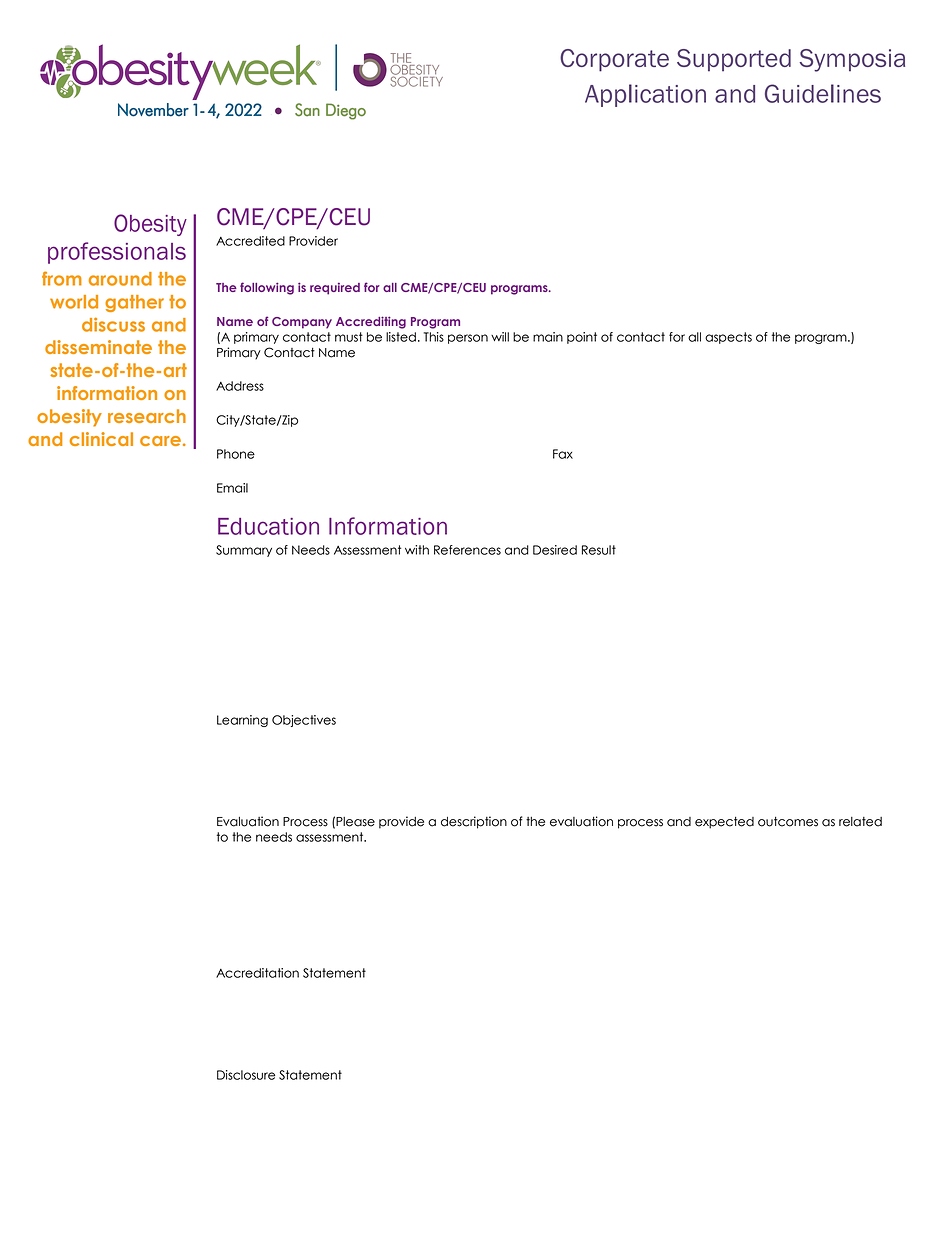 This screenshot has height=1233, width=952. Describe the element at coordinates (244, 551) in the screenshot. I see `Summary` at that location.
